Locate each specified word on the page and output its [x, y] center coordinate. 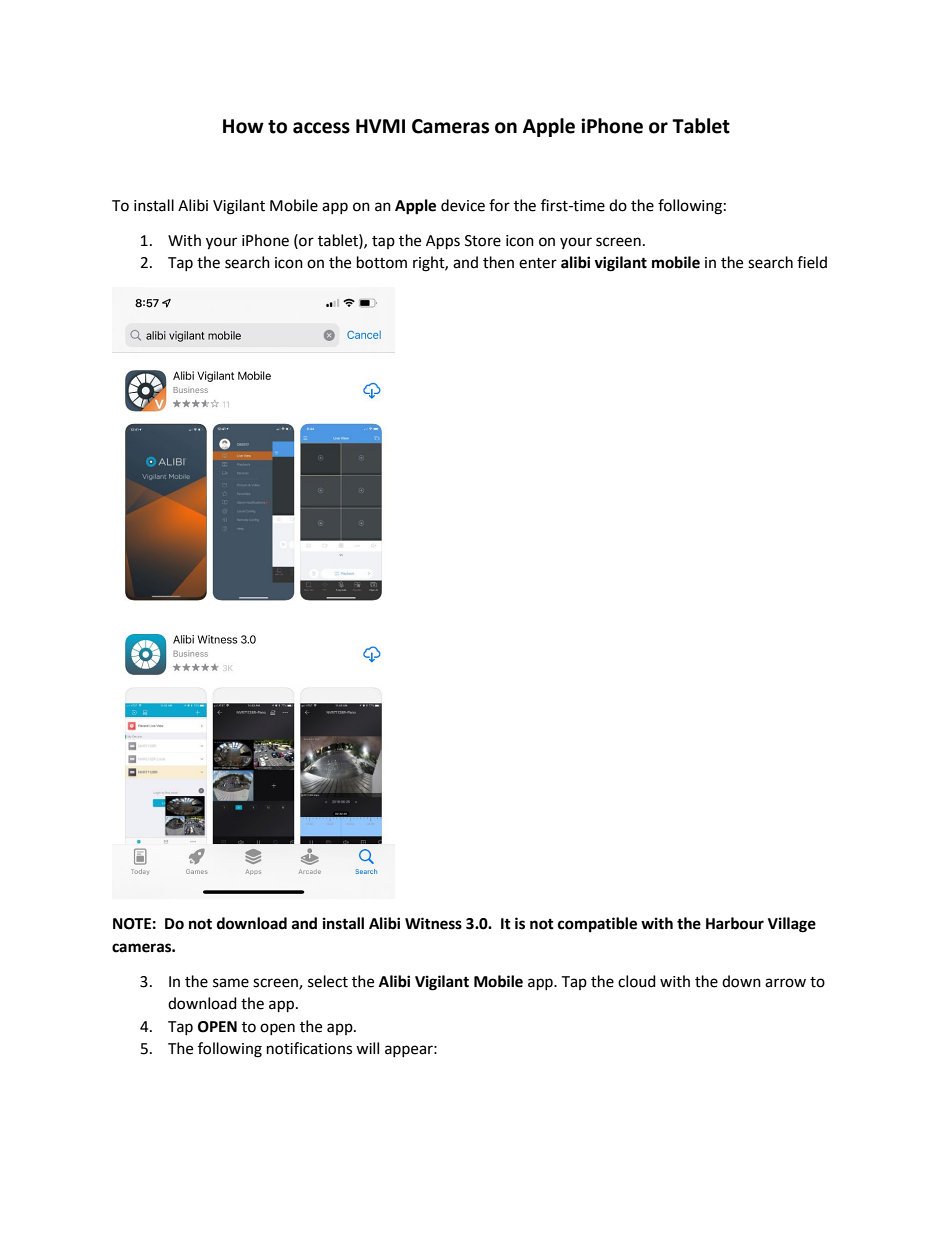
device [463, 205]
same [231, 983]
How [243, 126]
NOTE [132, 924]
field [812, 262]
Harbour [735, 923]
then [498, 262]
